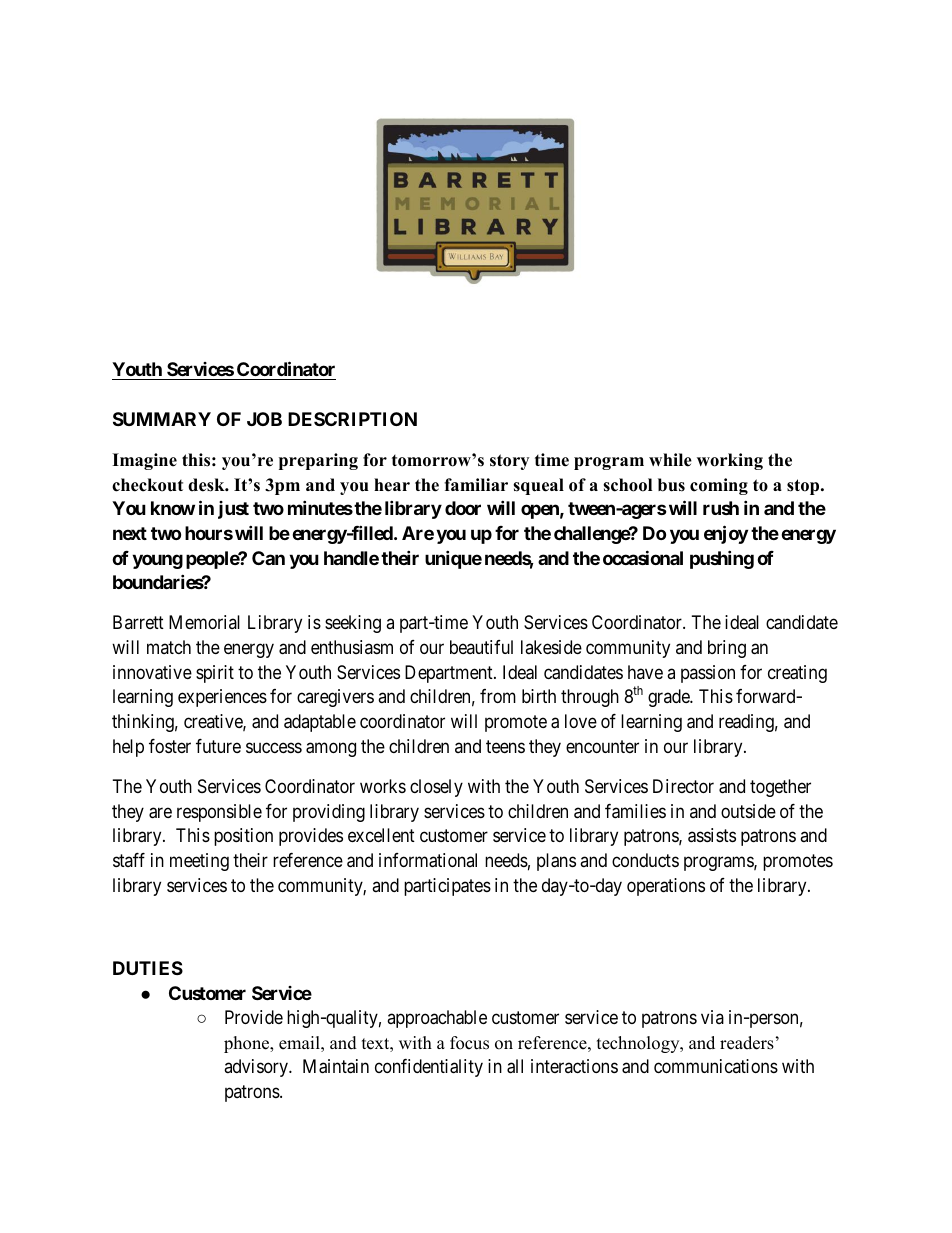  What do you see at coordinates (257, 1068) in the screenshot?
I see `advisory` at bounding box center [257, 1068].
